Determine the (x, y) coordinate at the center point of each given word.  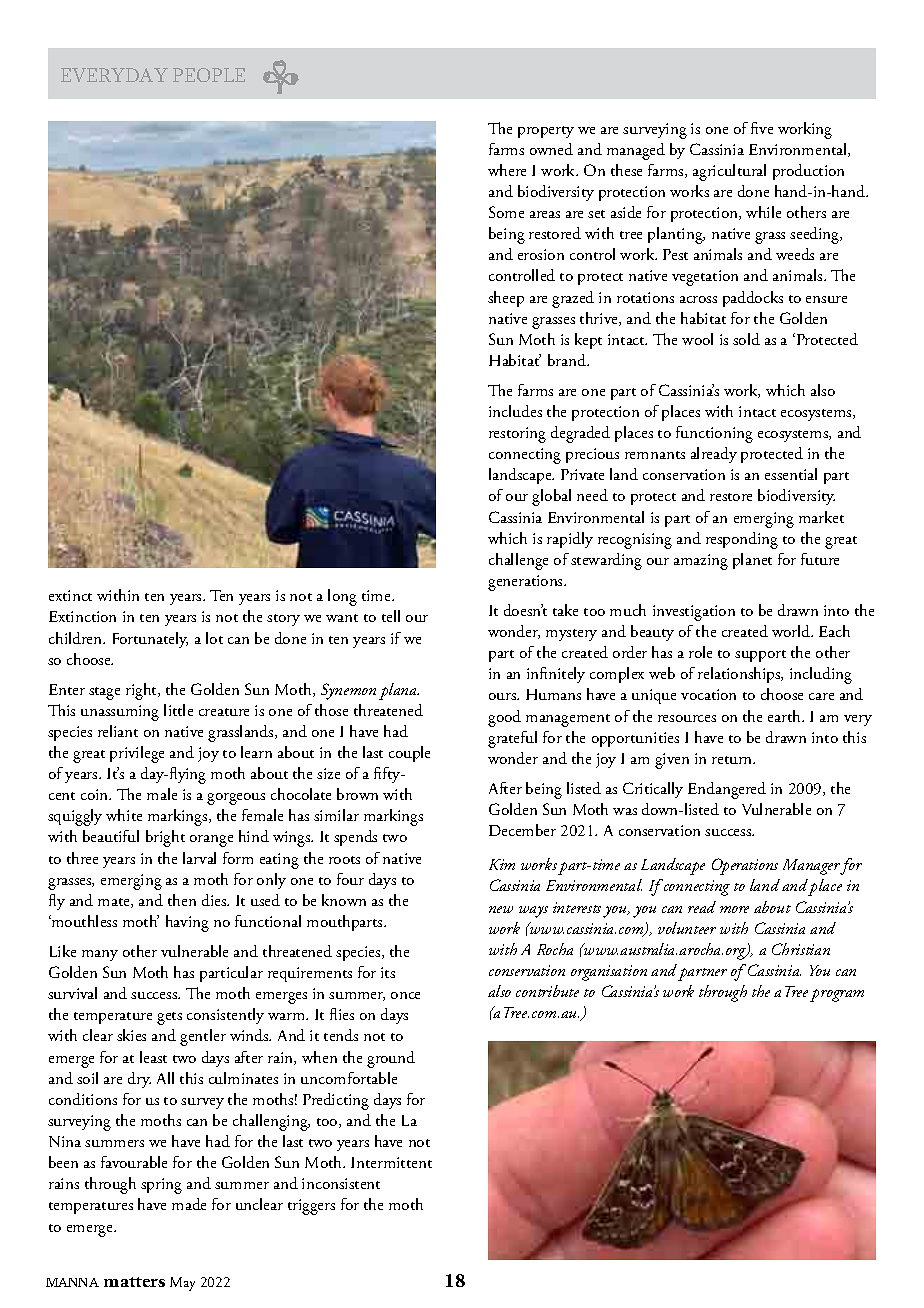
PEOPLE (209, 75)
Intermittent (391, 1162)
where (507, 170)
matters (134, 1282)
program (837, 995)
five (762, 128)
